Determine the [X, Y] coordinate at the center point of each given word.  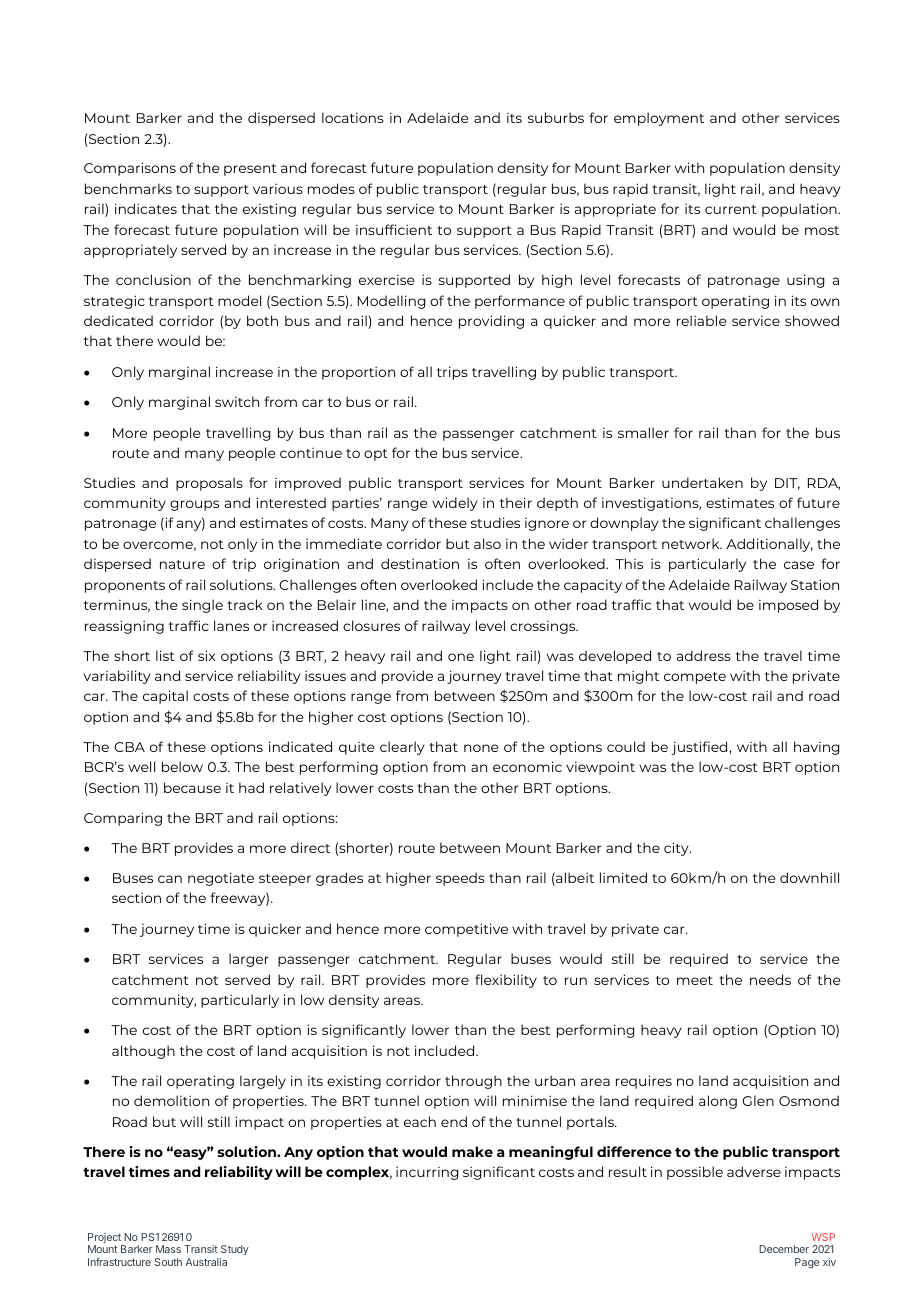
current [731, 209]
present [250, 170]
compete [695, 678]
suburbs [556, 117]
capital [165, 697]
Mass [168, 1249]
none [481, 748]
